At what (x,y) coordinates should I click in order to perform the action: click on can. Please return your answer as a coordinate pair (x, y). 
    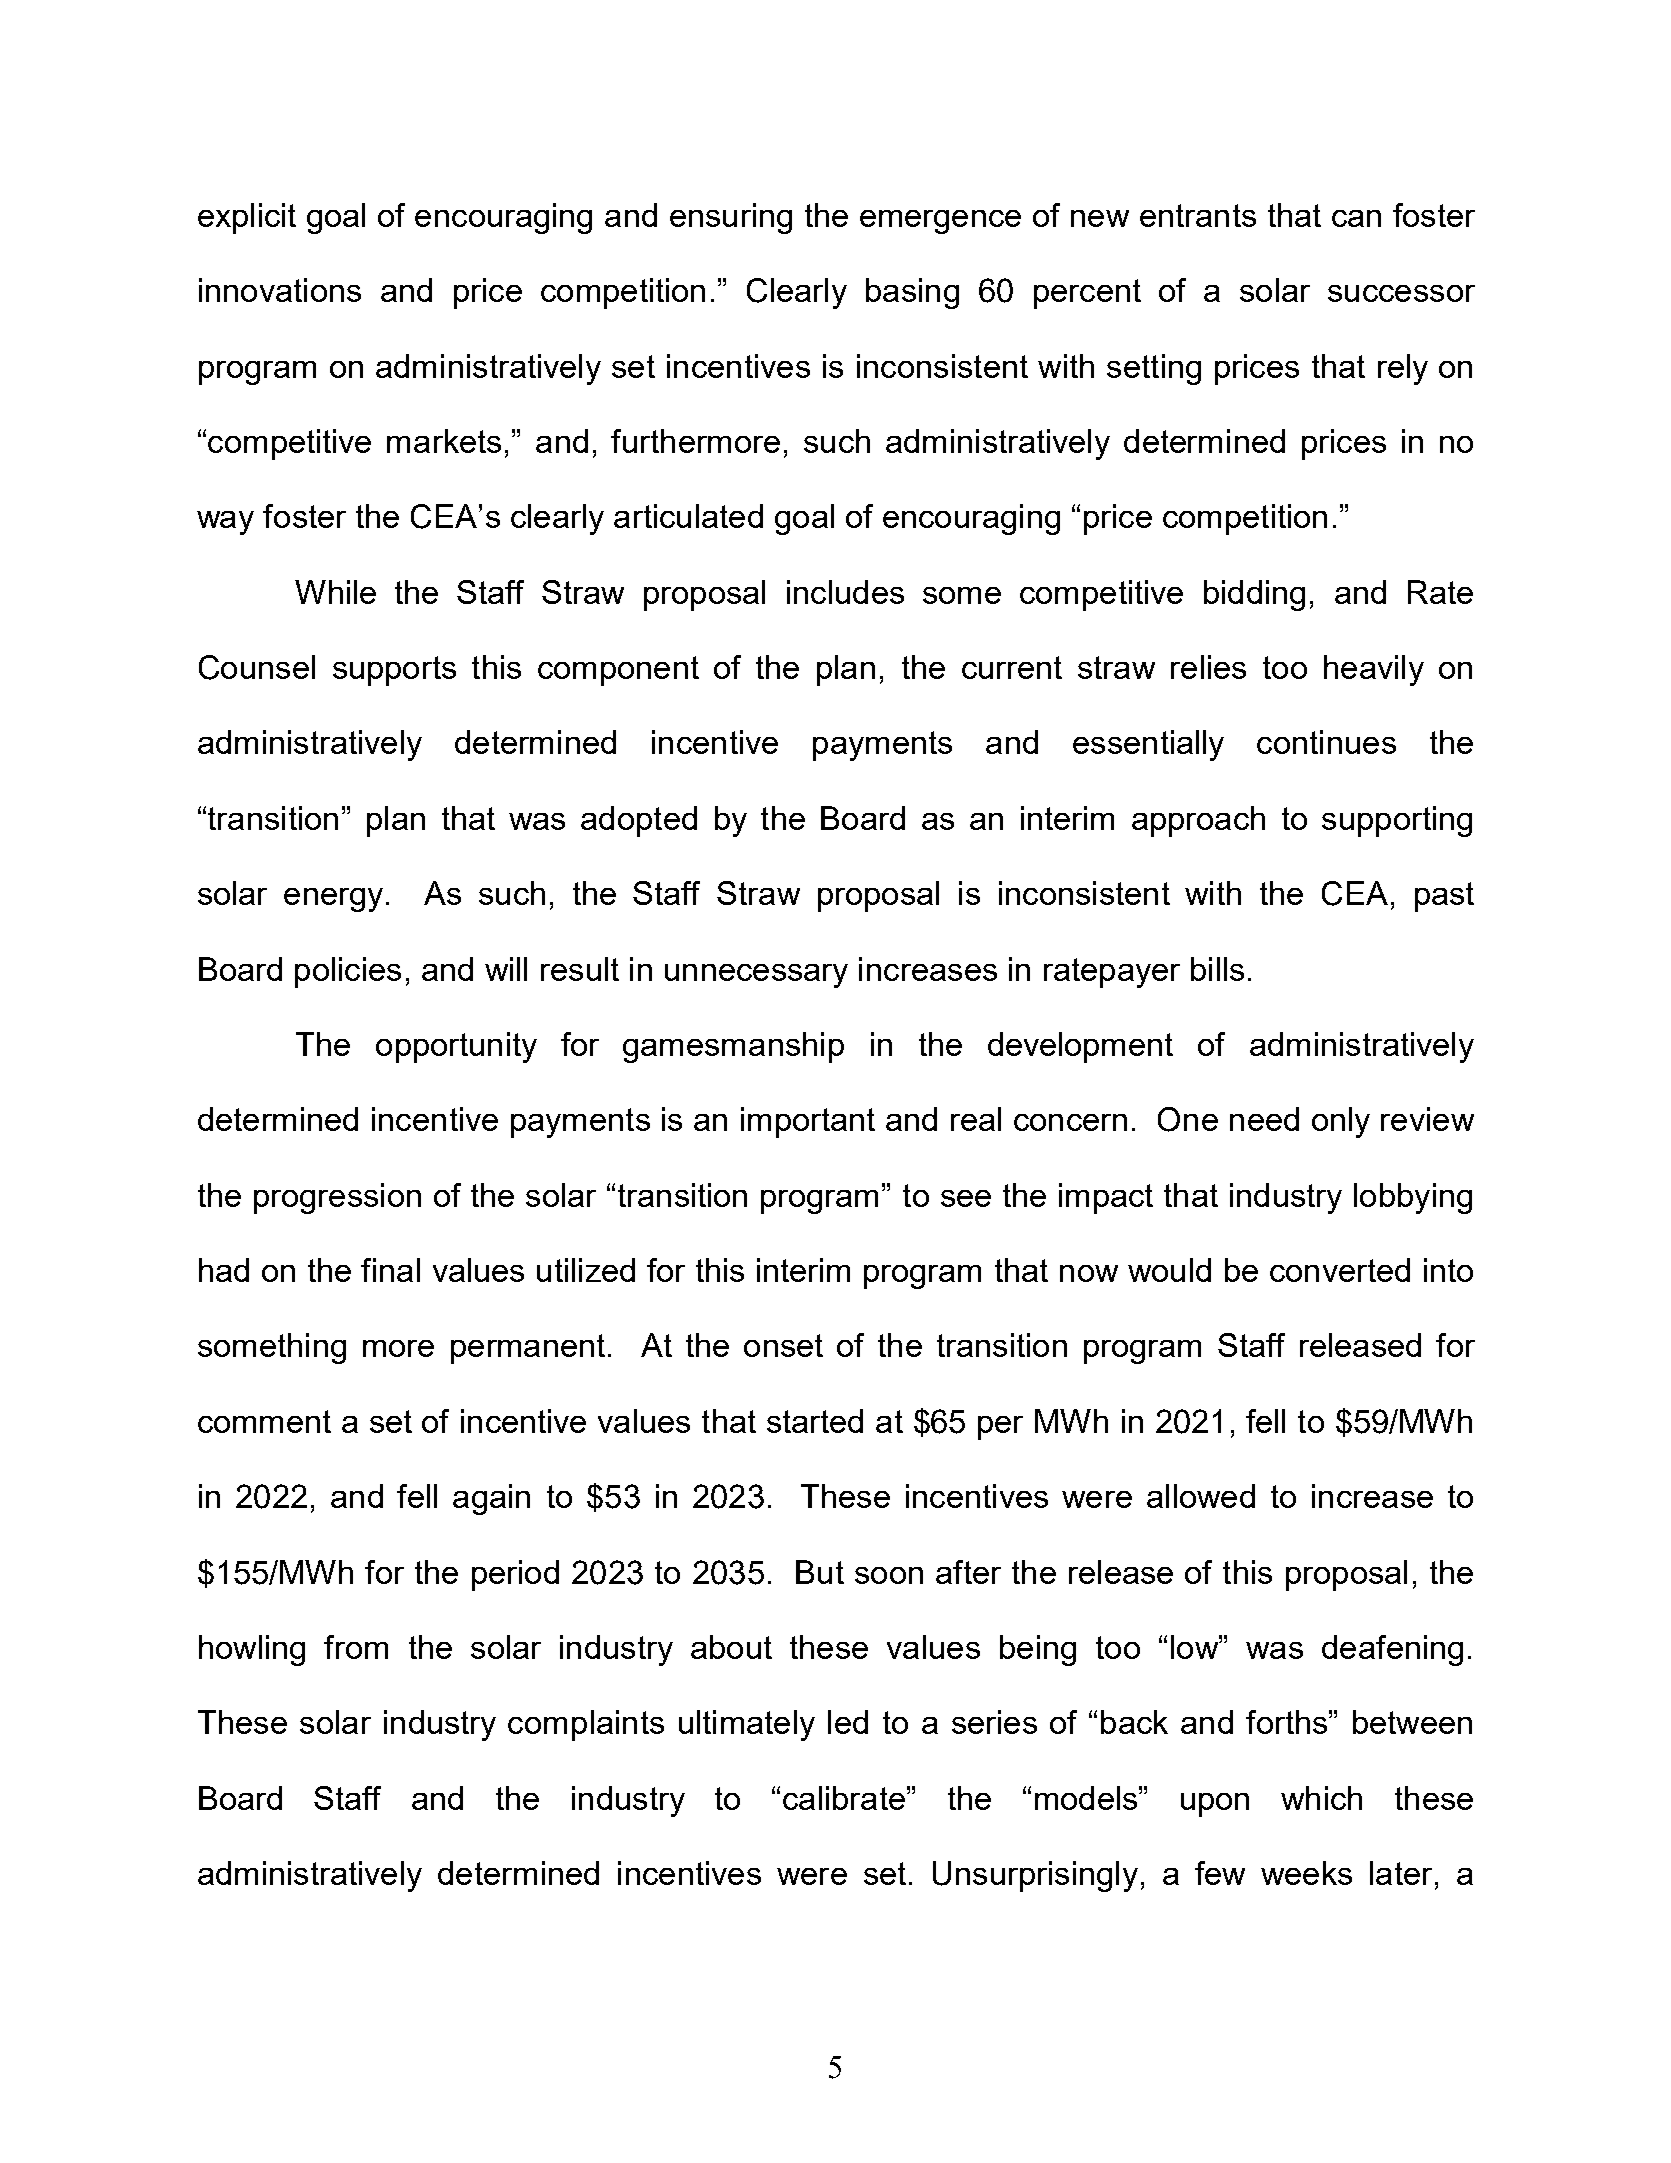
    Looking at the image, I should click on (1356, 218).
